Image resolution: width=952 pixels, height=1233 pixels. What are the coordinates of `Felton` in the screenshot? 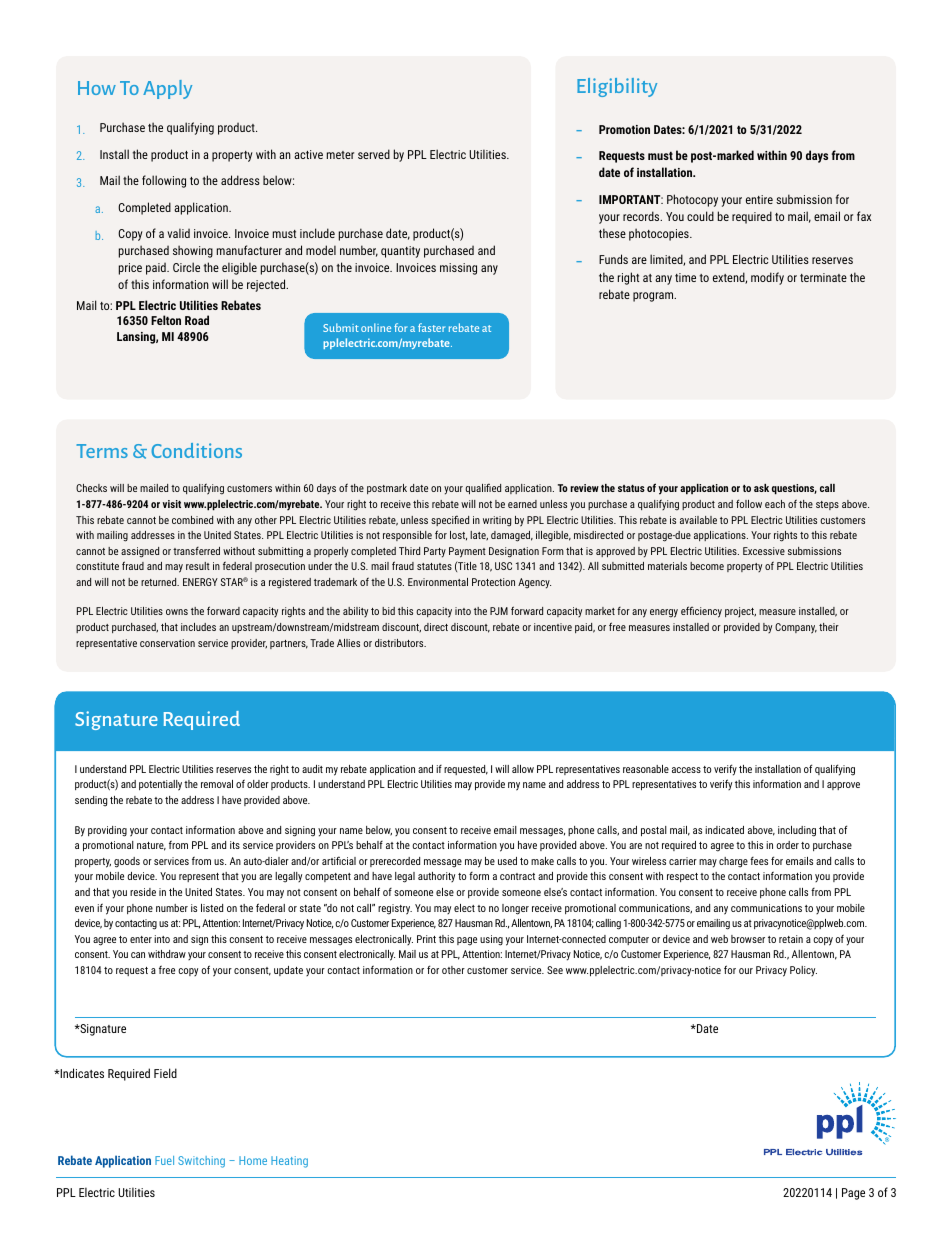 It's located at (166, 320).
